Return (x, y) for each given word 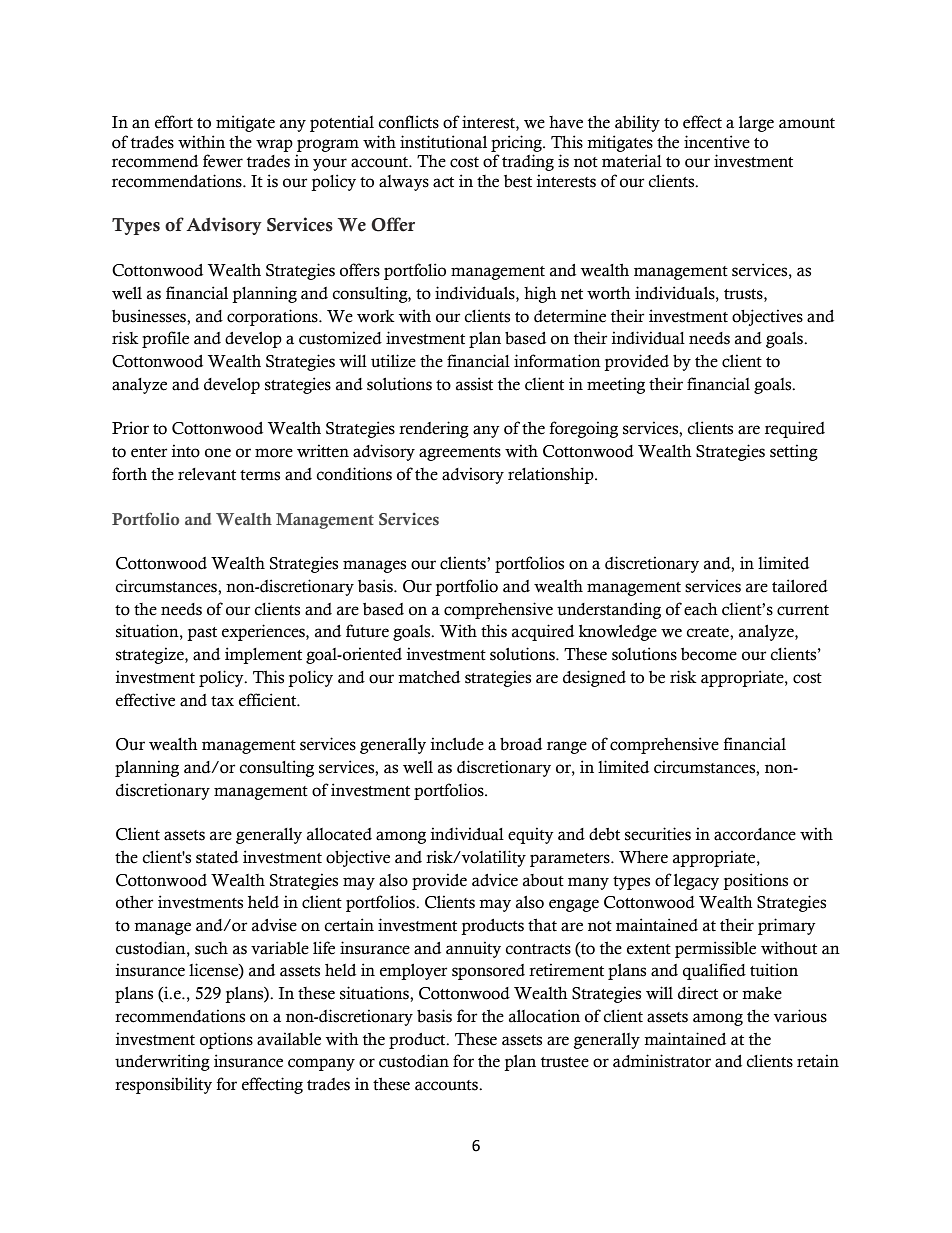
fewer (223, 161)
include (457, 744)
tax (222, 701)
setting (794, 452)
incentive (717, 142)
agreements (460, 454)
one (218, 453)
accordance (755, 834)
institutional (443, 142)
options (226, 1040)
